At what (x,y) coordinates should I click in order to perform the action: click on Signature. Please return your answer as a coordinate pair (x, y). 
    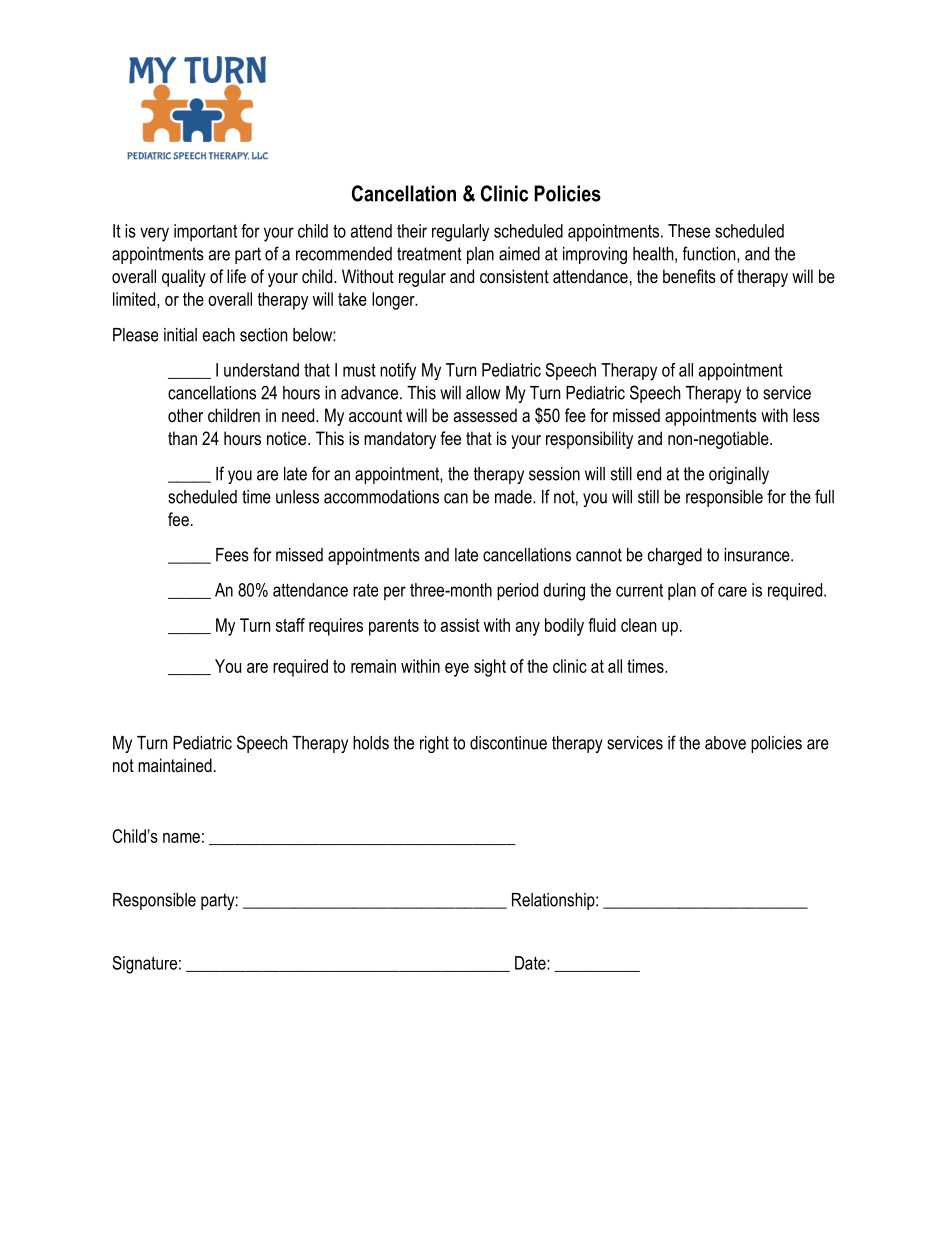
    Looking at the image, I should click on (144, 965).
